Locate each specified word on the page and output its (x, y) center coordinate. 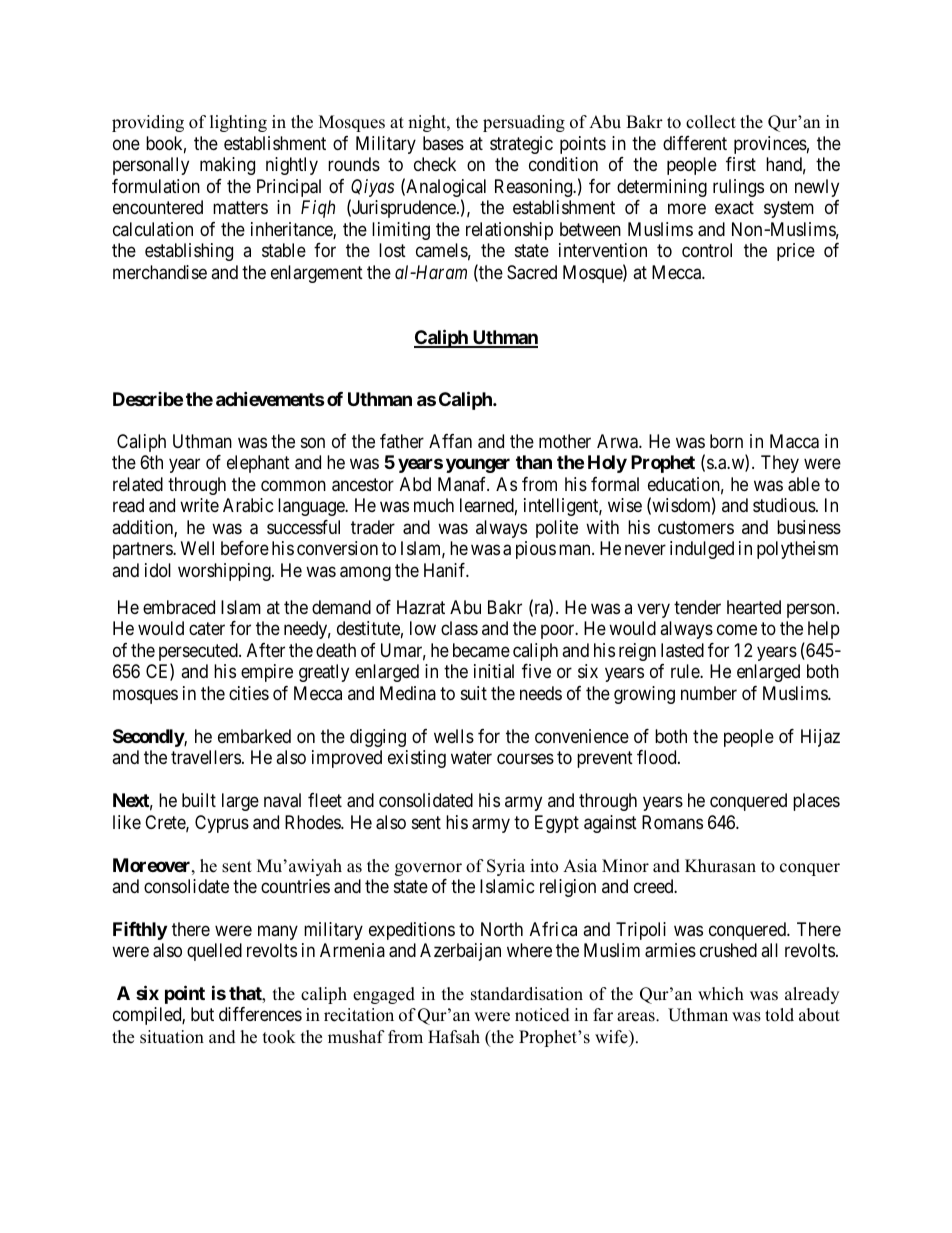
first (741, 164)
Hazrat (421, 607)
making (227, 166)
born (726, 441)
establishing (189, 252)
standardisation (527, 994)
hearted (754, 607)
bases (443, 143)
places (816, 802)
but (202, 1014)
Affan (450, 441)
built (199, 800)
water (471, 758)
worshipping (225, 572)
